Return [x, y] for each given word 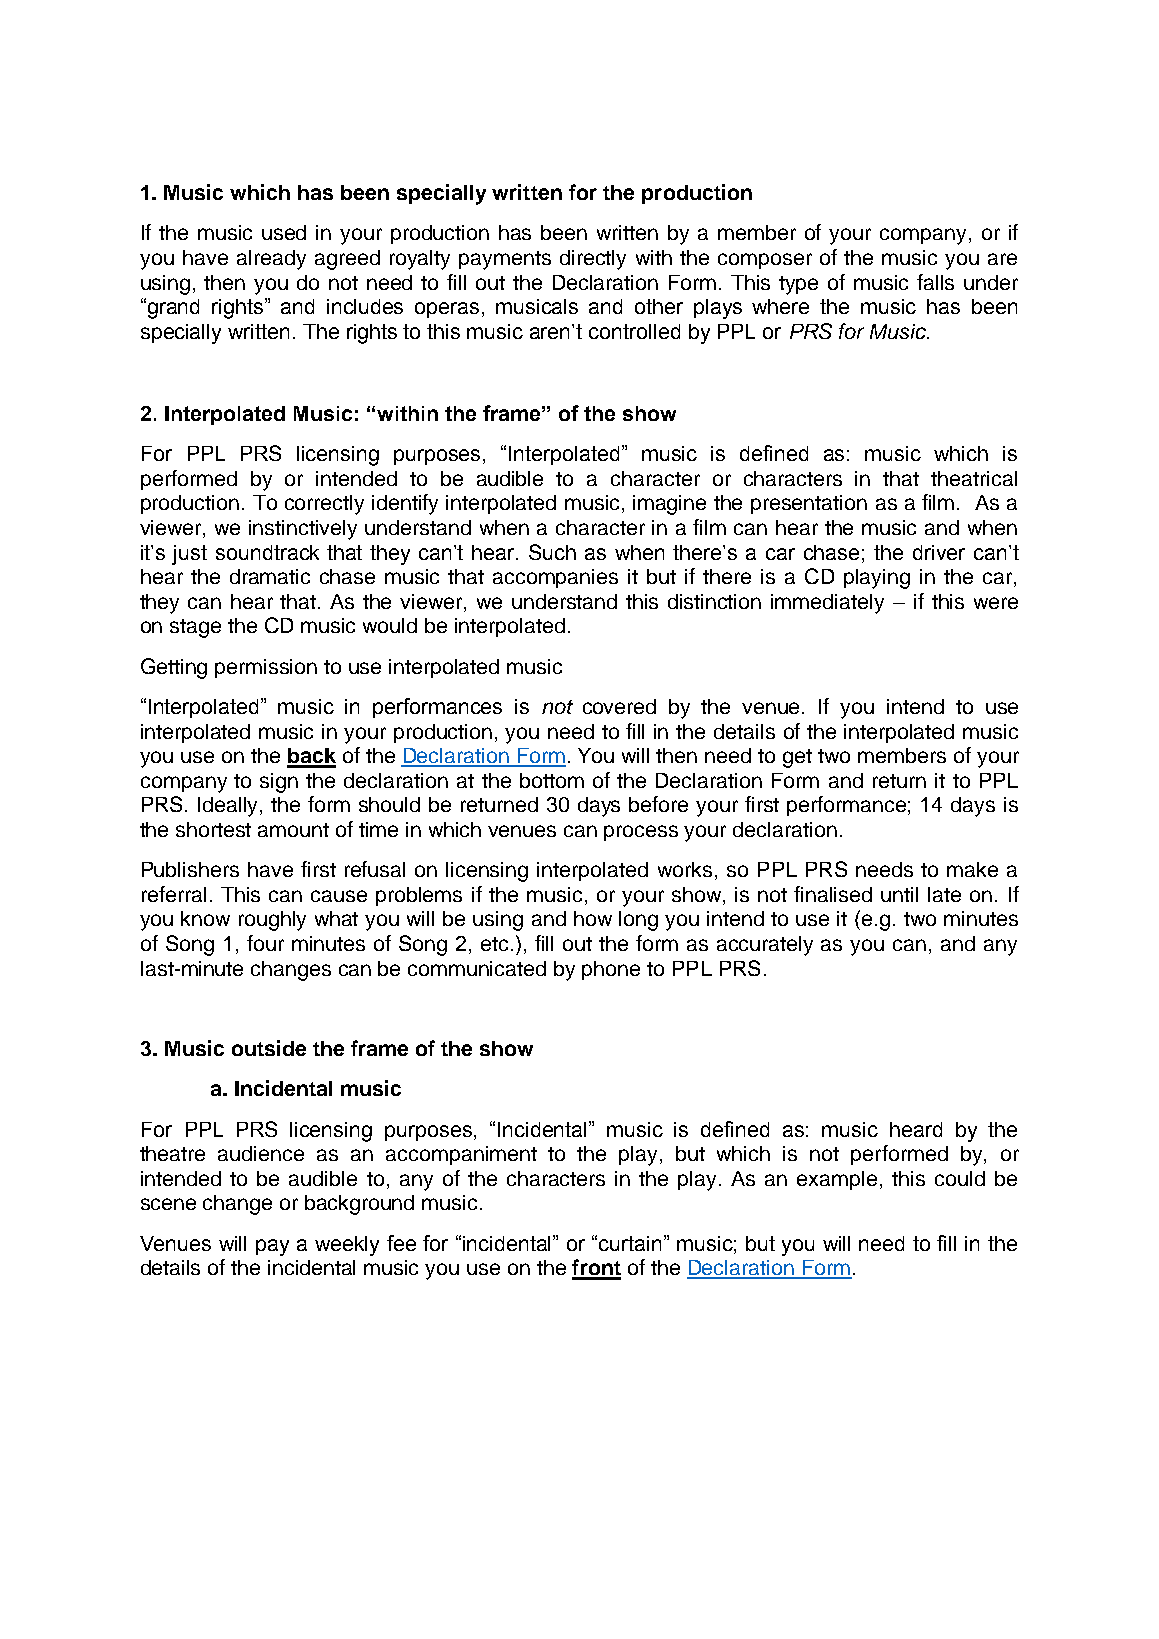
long [638, 921]
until [899, 894]
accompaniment [461, 1155]
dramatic [270, 576]
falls [935, 282]
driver [939, 552]
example [837, 1180]
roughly [272, 921]
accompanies [555, 578]
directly [593, 260]
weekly [347, 1246]
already [271, 260]
